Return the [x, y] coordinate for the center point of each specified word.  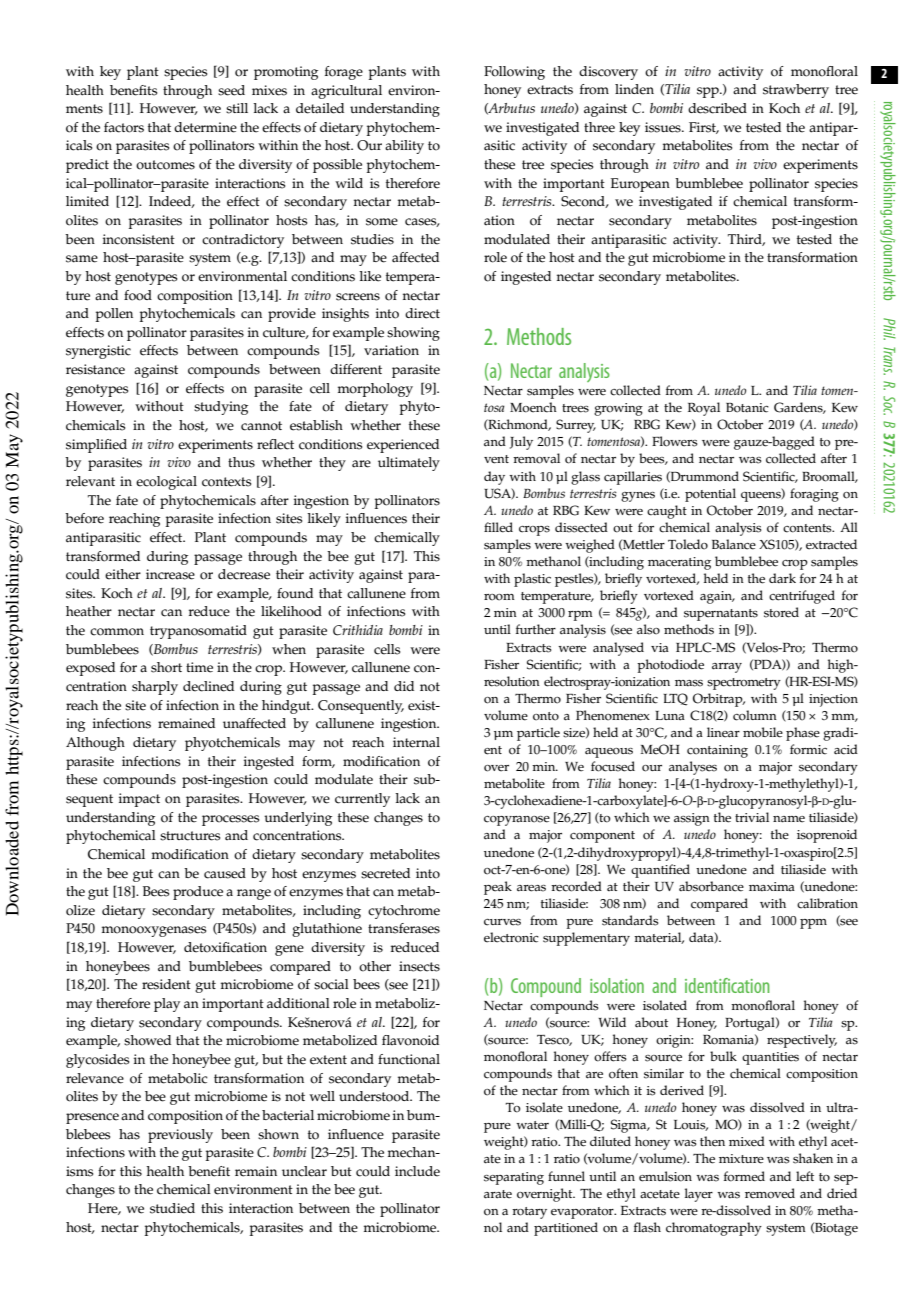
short [166, 667]
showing [413, 334]
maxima [772, 887]
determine [205, 127]
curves [502, 922]
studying [221, 408]
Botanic [747, 408]
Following [514, 73]
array [727, 668]
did [404, 686]
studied [172, 1208]
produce [198, 893]
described [717, 108]
